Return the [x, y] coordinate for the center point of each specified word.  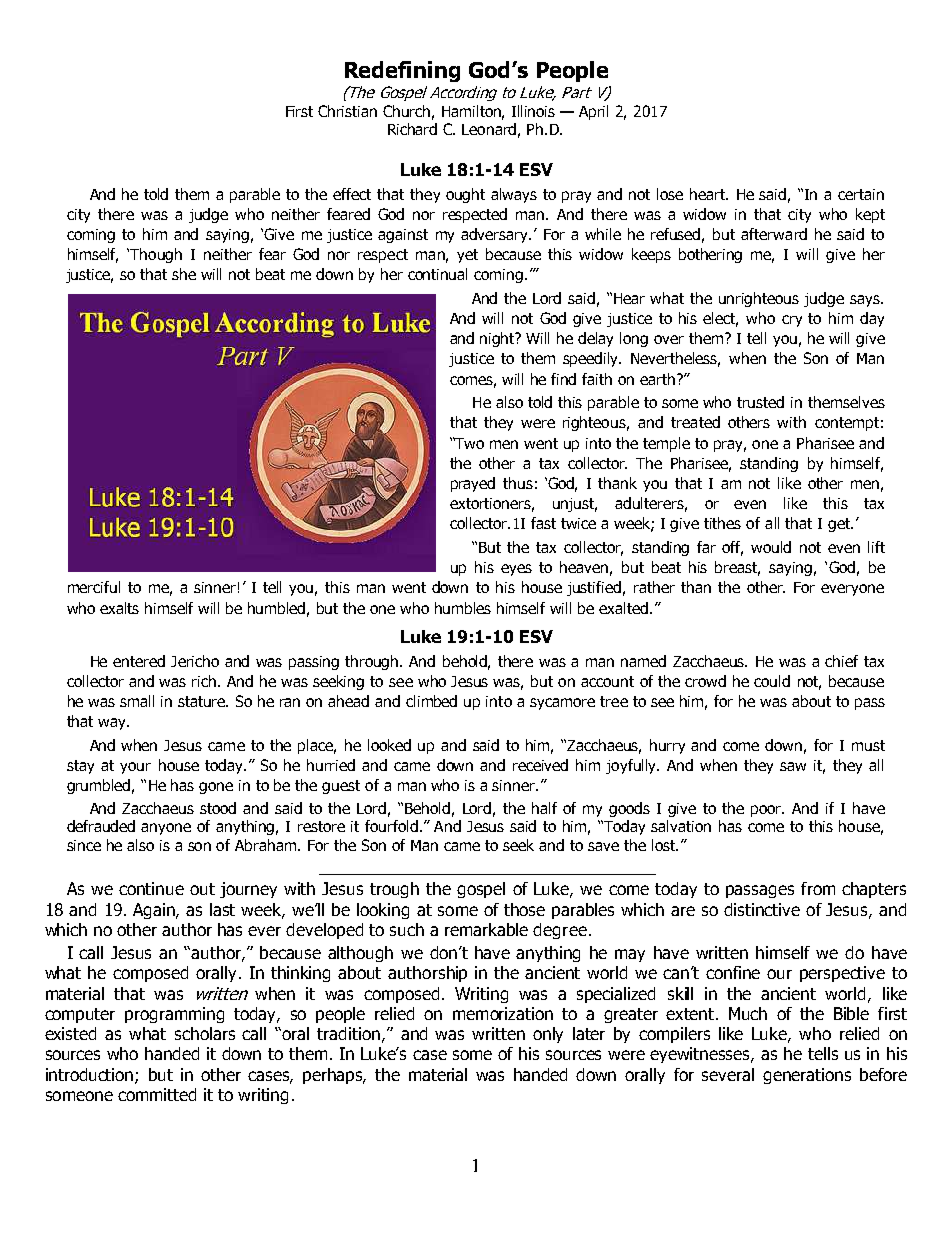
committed [157, 1094]
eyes [516, 570]
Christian [347, 111]
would [771, 547]
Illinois [533, 111]
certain [861, 194]
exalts [119, 608]
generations [807, 1076]
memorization [503, 1013]
